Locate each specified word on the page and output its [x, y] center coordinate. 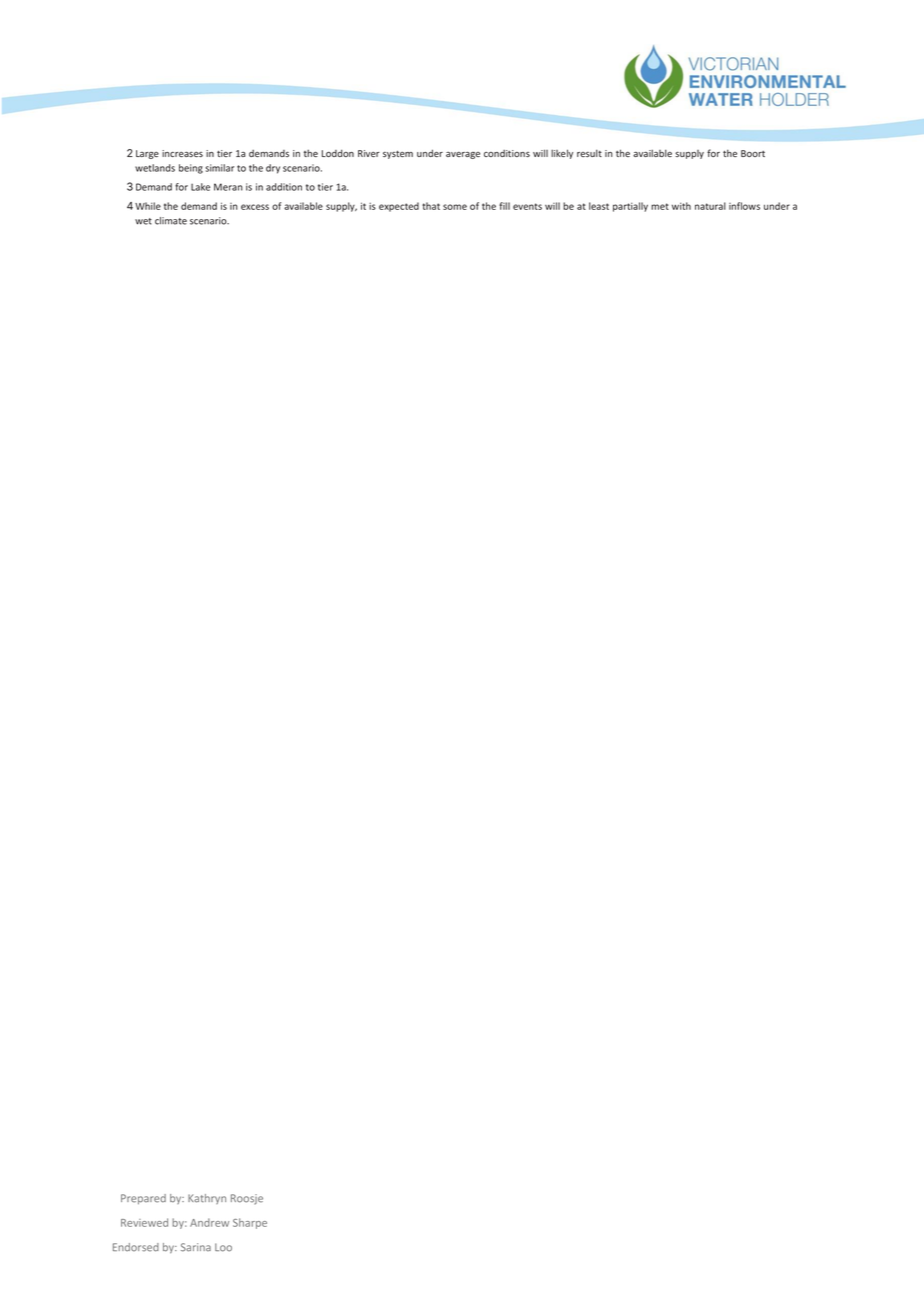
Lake [200, 187]
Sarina [196, 1247]
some [455, 207]
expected [399, 207]
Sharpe [250, 1223]
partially [630, 207]
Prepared [143, 1199]
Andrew [209, 1222]
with [681, 206]
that [431, 206]
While [148, 206]
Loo [223, 1247]
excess [255, 207]
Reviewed [144, 1222]
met [660, 206]
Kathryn [207, 1199]
